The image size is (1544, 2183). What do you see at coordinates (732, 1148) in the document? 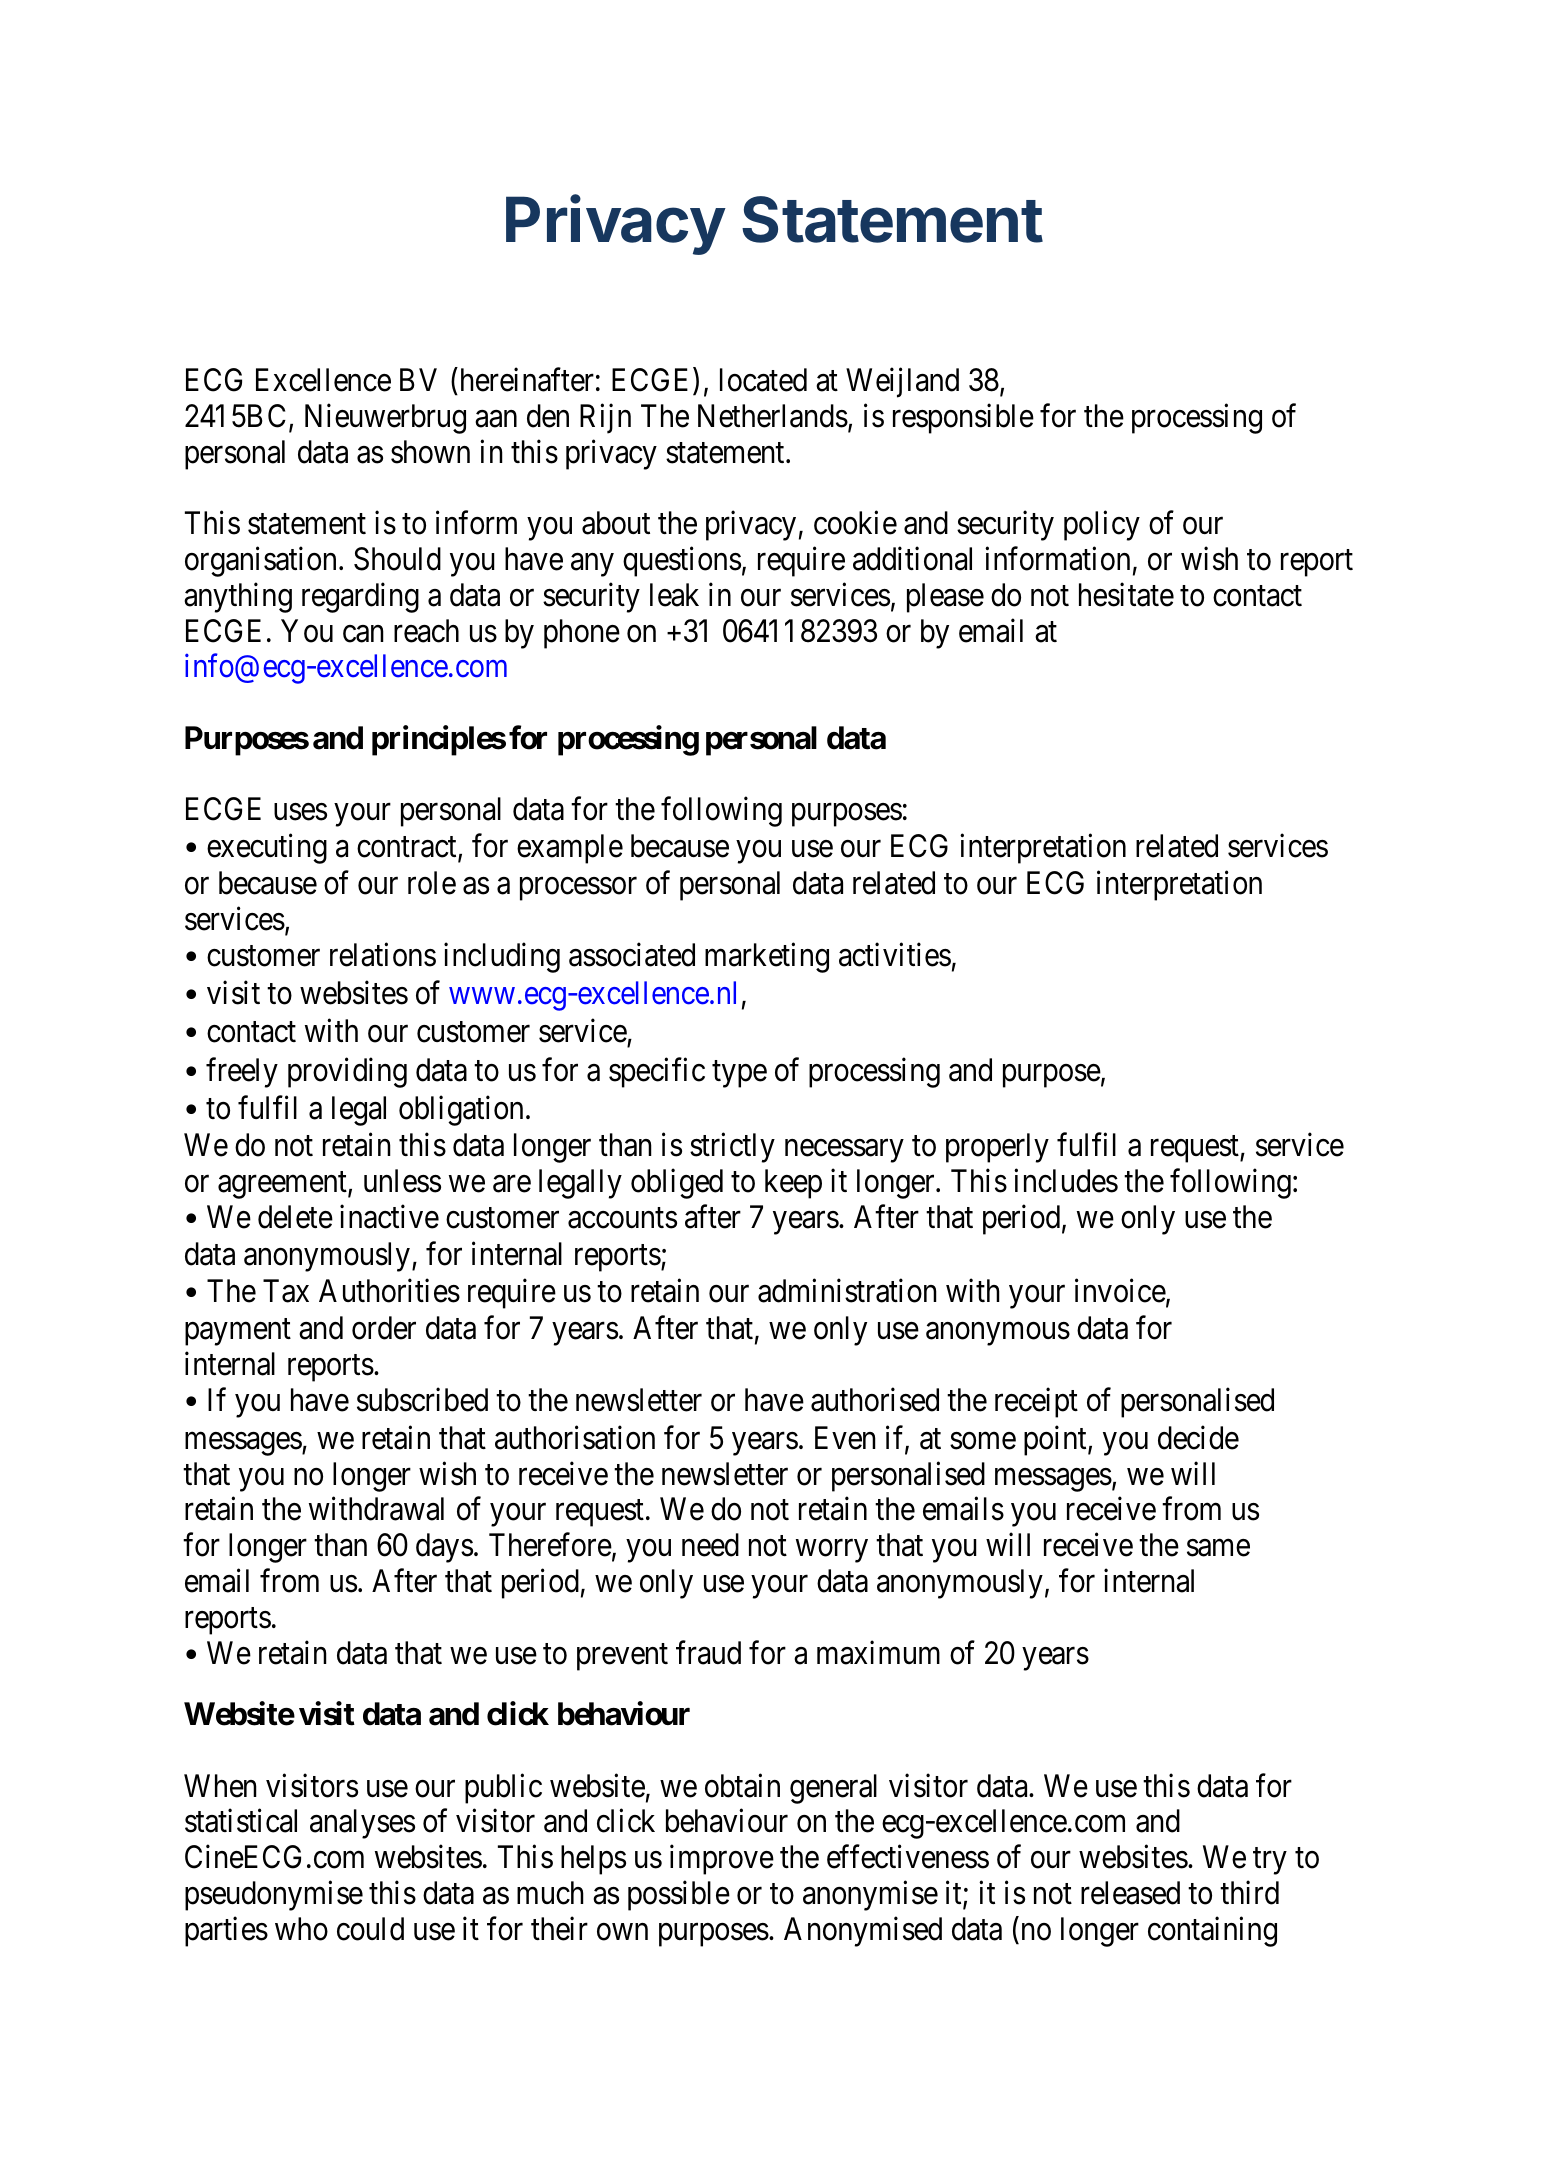
I see `strictly` at bounding box center [732, 1148].
